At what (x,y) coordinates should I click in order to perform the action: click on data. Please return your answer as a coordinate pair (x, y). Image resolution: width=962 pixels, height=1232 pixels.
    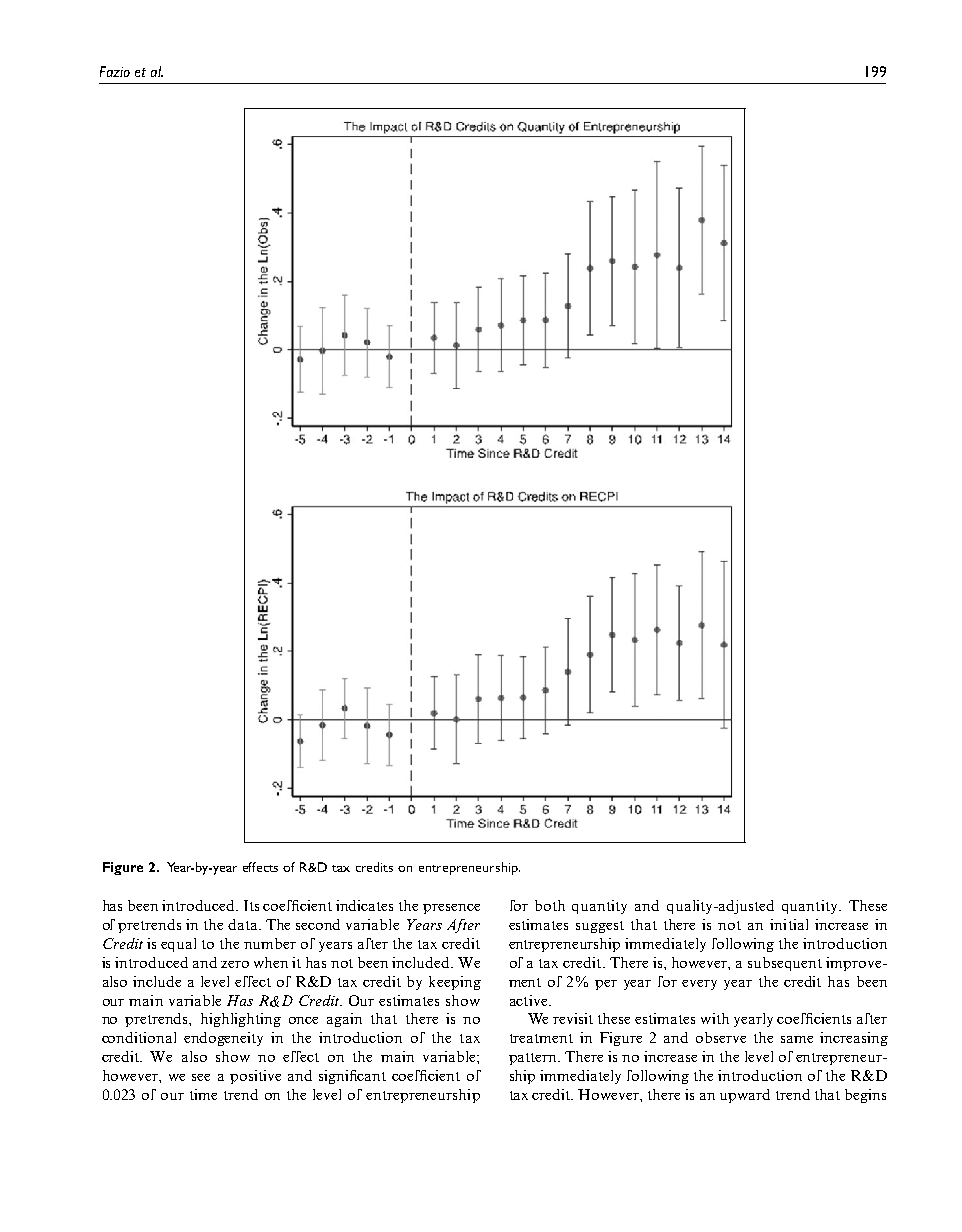
    Looking at the image, I should click on (244, 924).
